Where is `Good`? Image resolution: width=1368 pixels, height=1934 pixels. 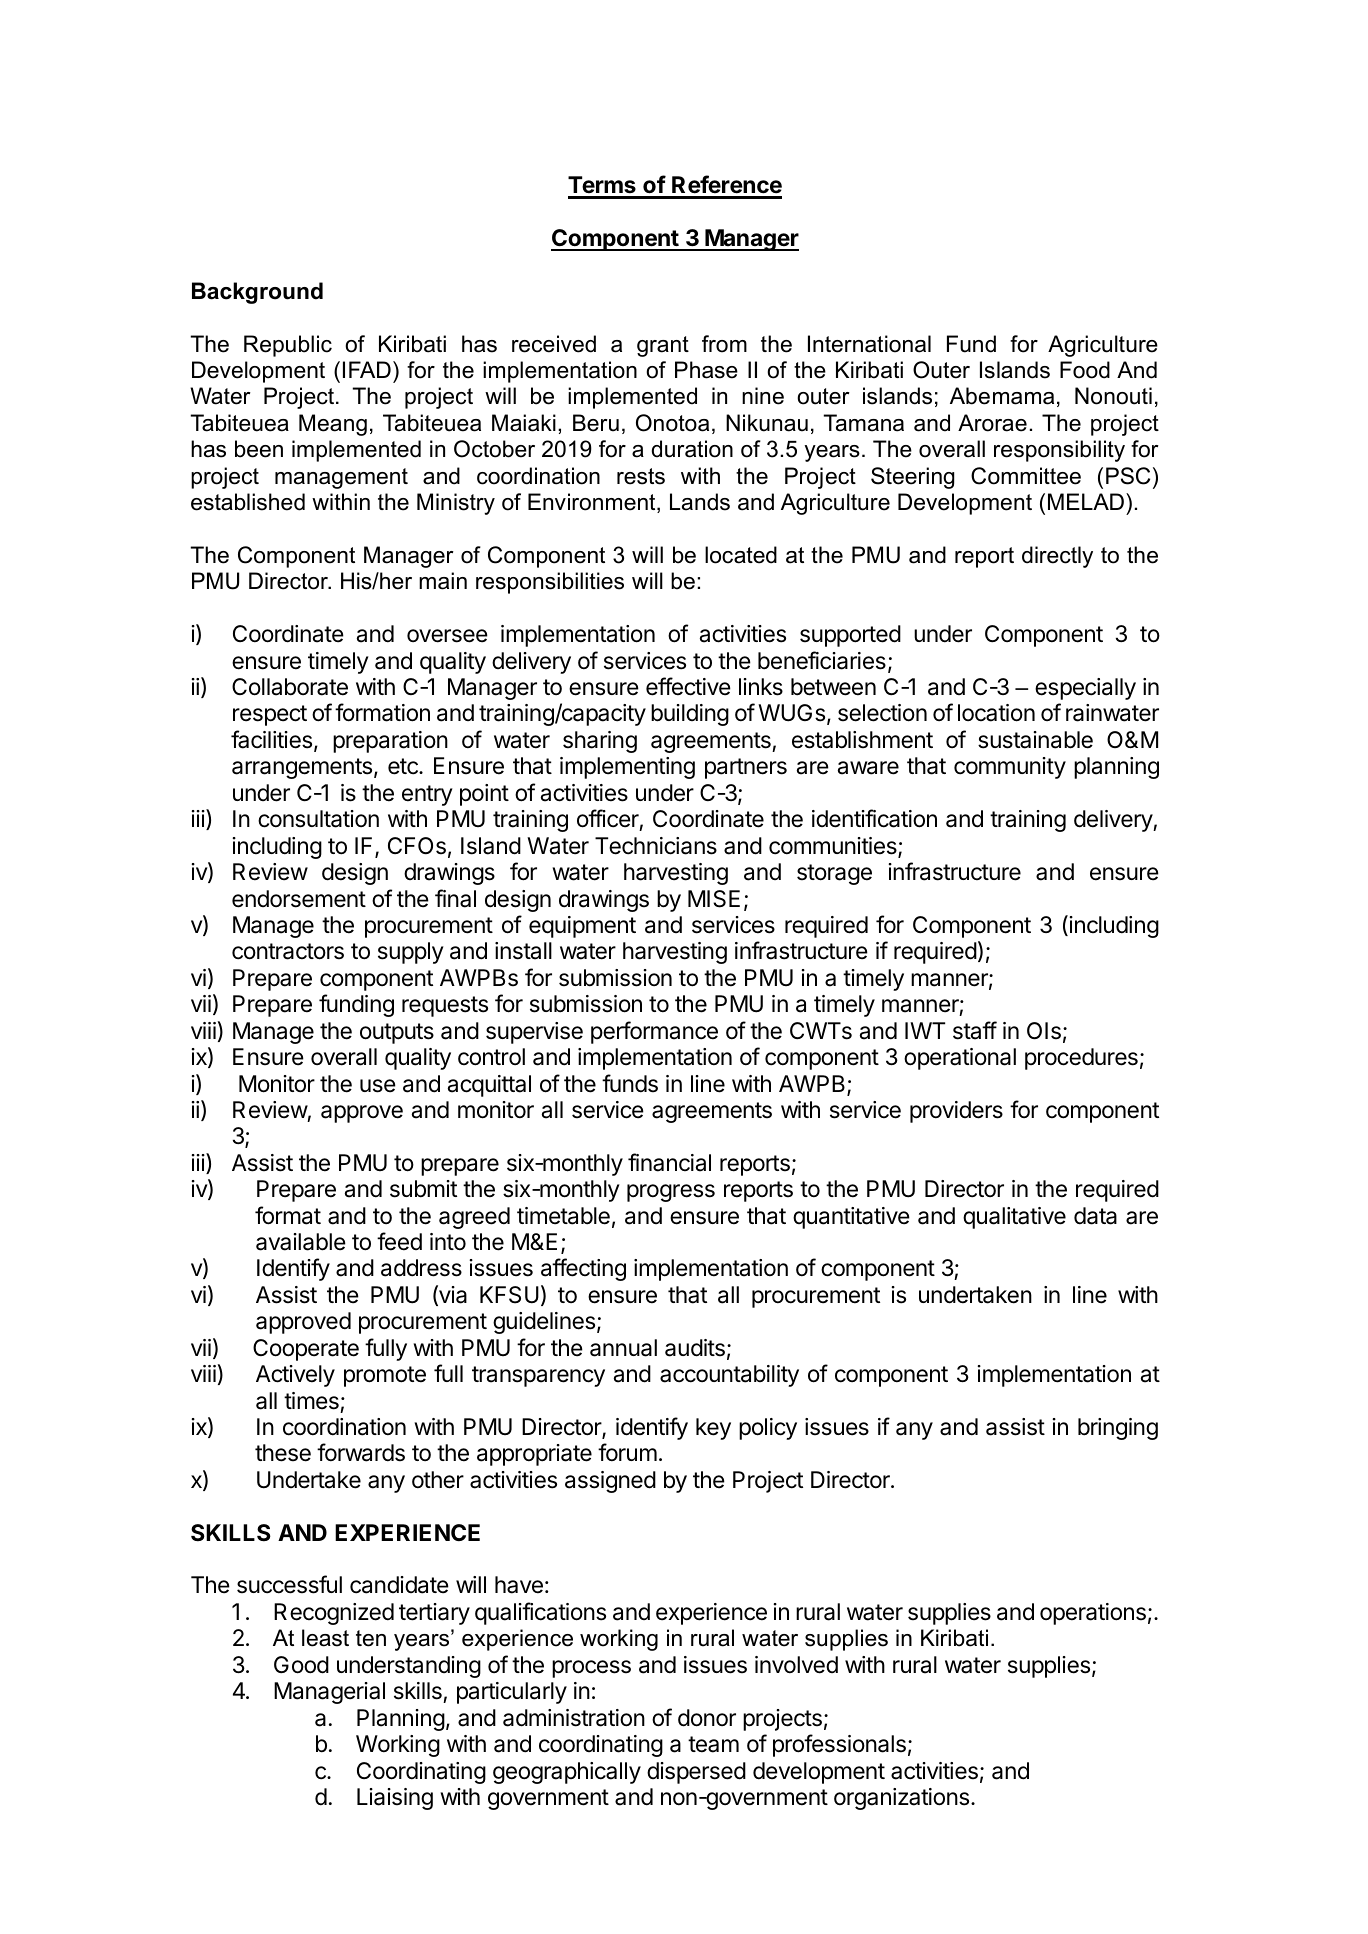
Good is located at coordinates (301, 1665).
